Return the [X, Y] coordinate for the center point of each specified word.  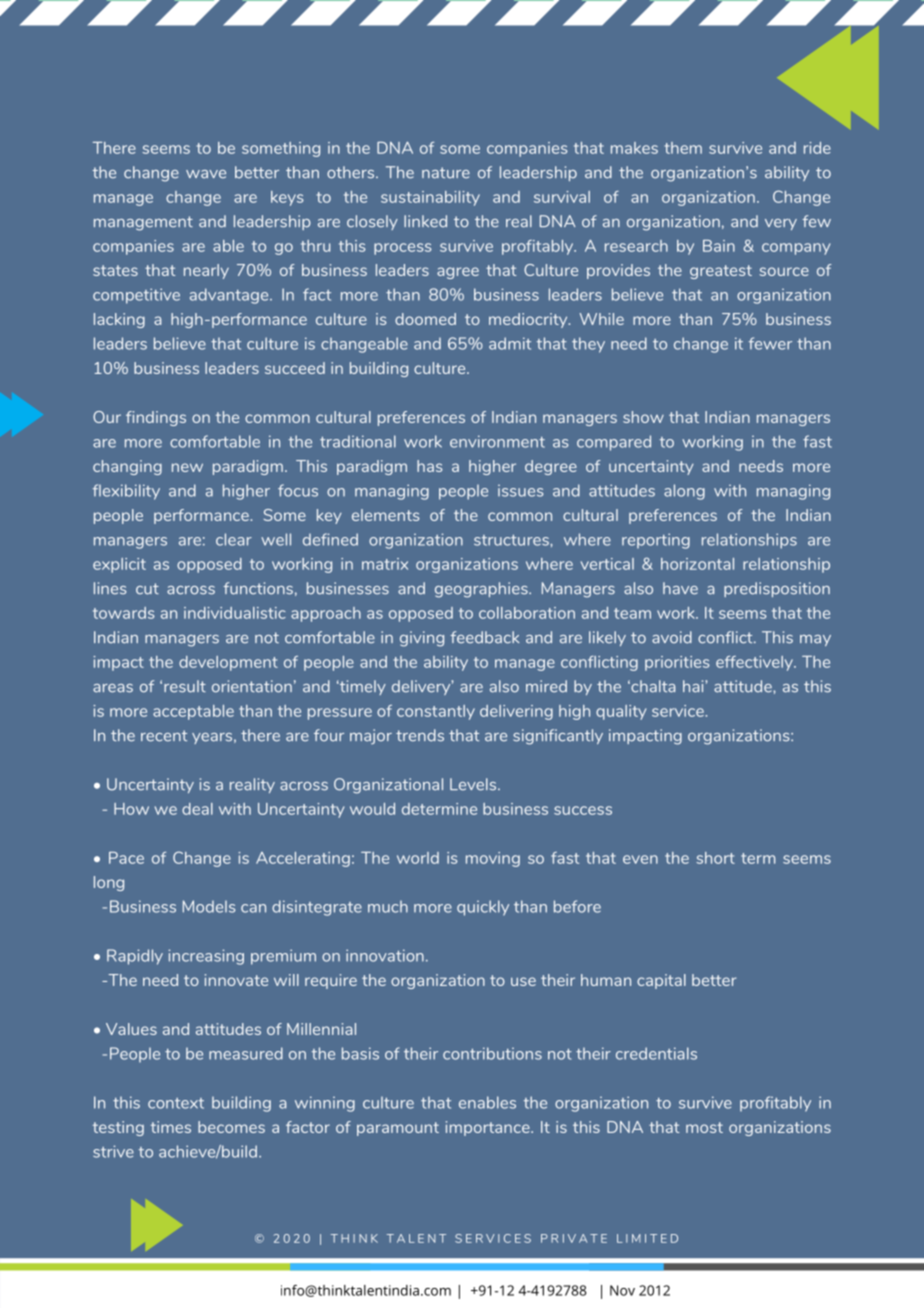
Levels [474, 784]
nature [446, 173]
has [429, 466]
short [715, 858]
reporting [656, 541]
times [171, 1127]
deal [197, 809]
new [187, 467]
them [683, 148]
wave [206, 174]
